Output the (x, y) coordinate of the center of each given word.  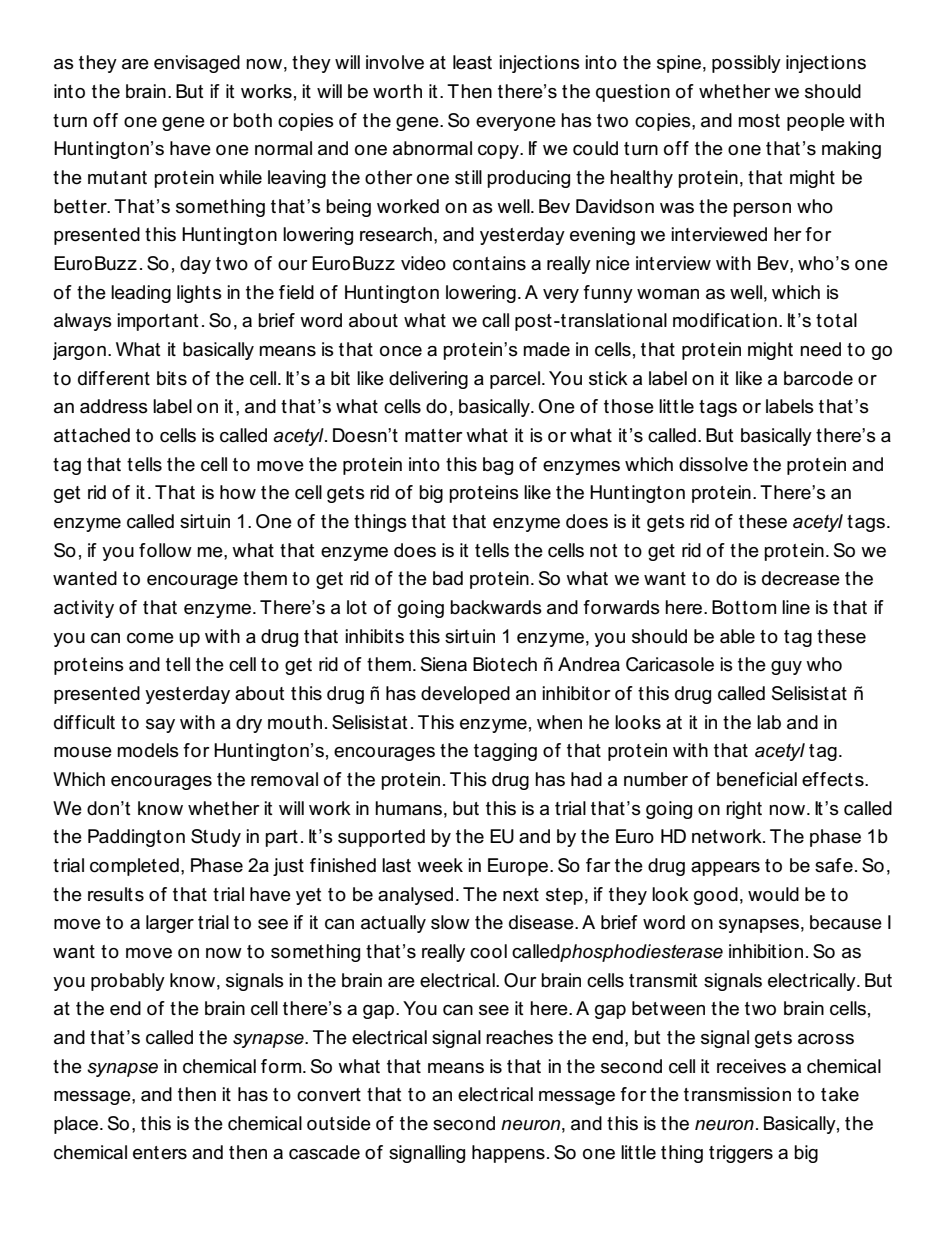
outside (339, 1123)
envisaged (197, 64)
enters (160, 1153)
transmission (737, 1094)
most (759, 121)
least (472, 62)
